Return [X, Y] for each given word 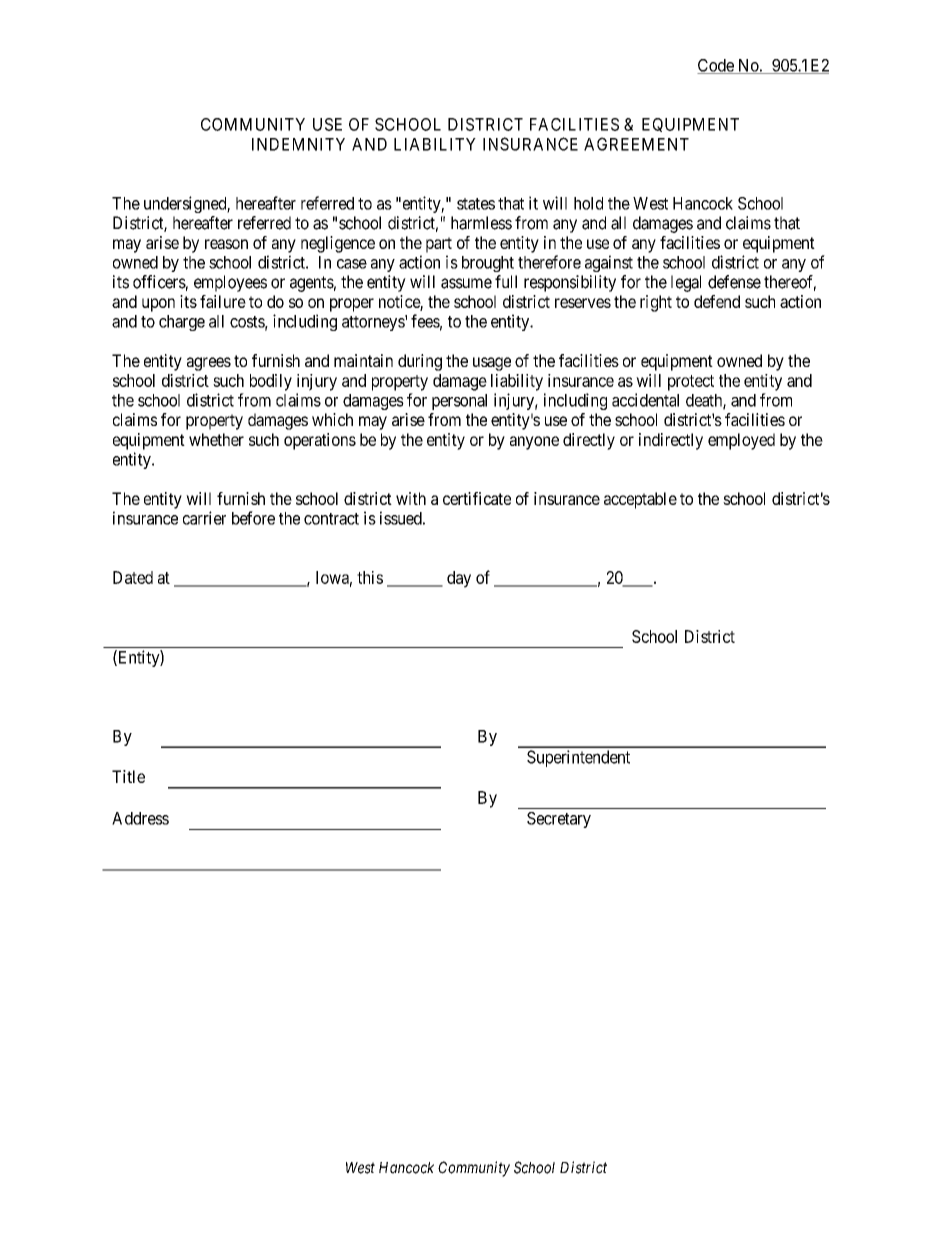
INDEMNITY [298, 144]
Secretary [559, 820]
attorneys [374, 323]
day [459, 579]
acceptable [640, 500]
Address [140, 818]
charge [182, 323]
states [476, 204]
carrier [204, 518]
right [656, 303]
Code [716, 66]
